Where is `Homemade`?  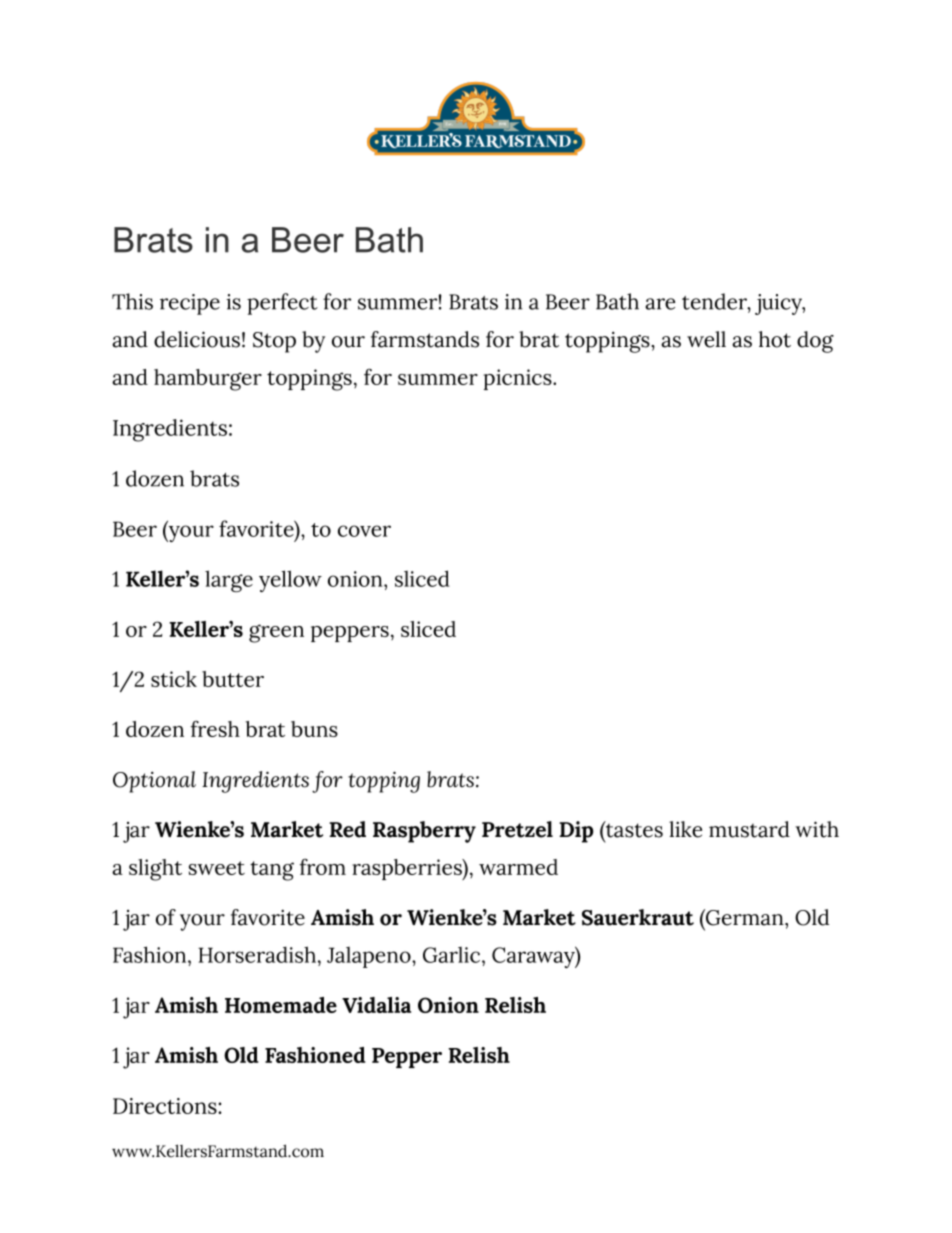
Homemade is located at coordinates (281, 1005).
